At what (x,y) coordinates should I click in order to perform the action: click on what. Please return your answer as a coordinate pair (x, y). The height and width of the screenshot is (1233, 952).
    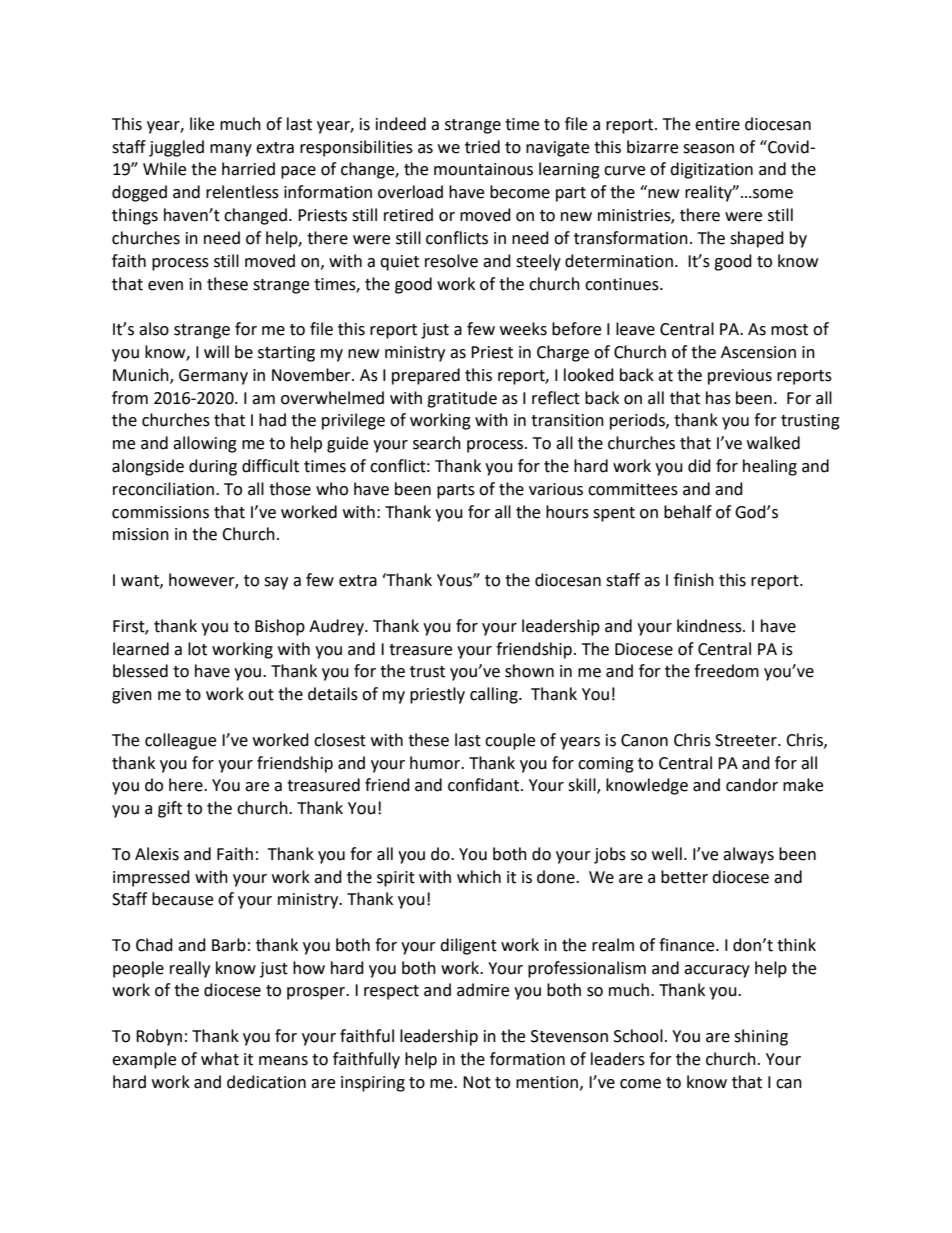
    Looking at the image, I should click on (220, 1059).
